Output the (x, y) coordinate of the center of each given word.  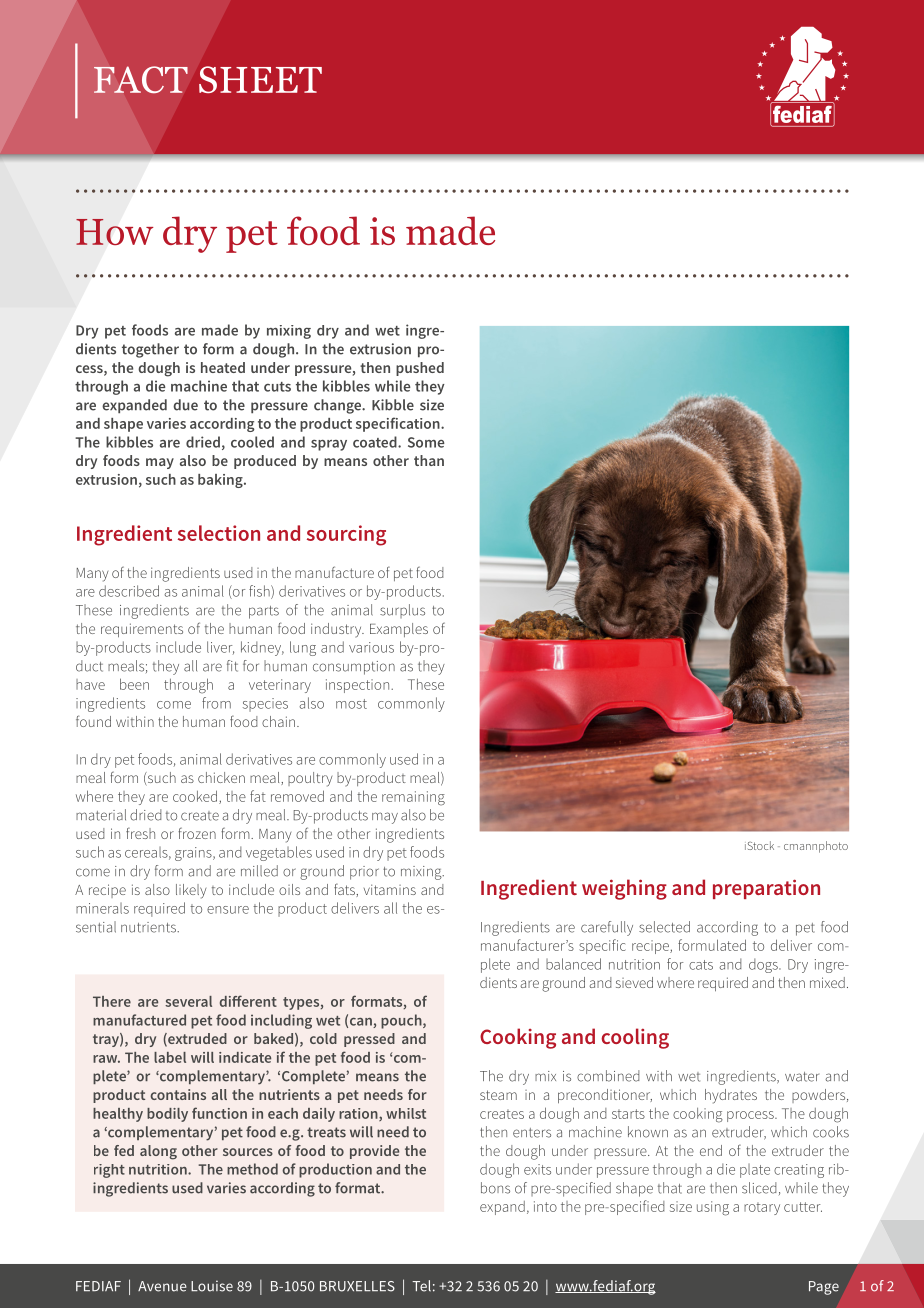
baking (221, 481)
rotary (762, 1208)
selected (664, 927)
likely (191, 891)
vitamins (390, 889)
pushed (420, 369)
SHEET (260, 79)
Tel (421, 1286)
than (429, 460)
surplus (402, 611)
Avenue (162, 1286)
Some (426, 442)
